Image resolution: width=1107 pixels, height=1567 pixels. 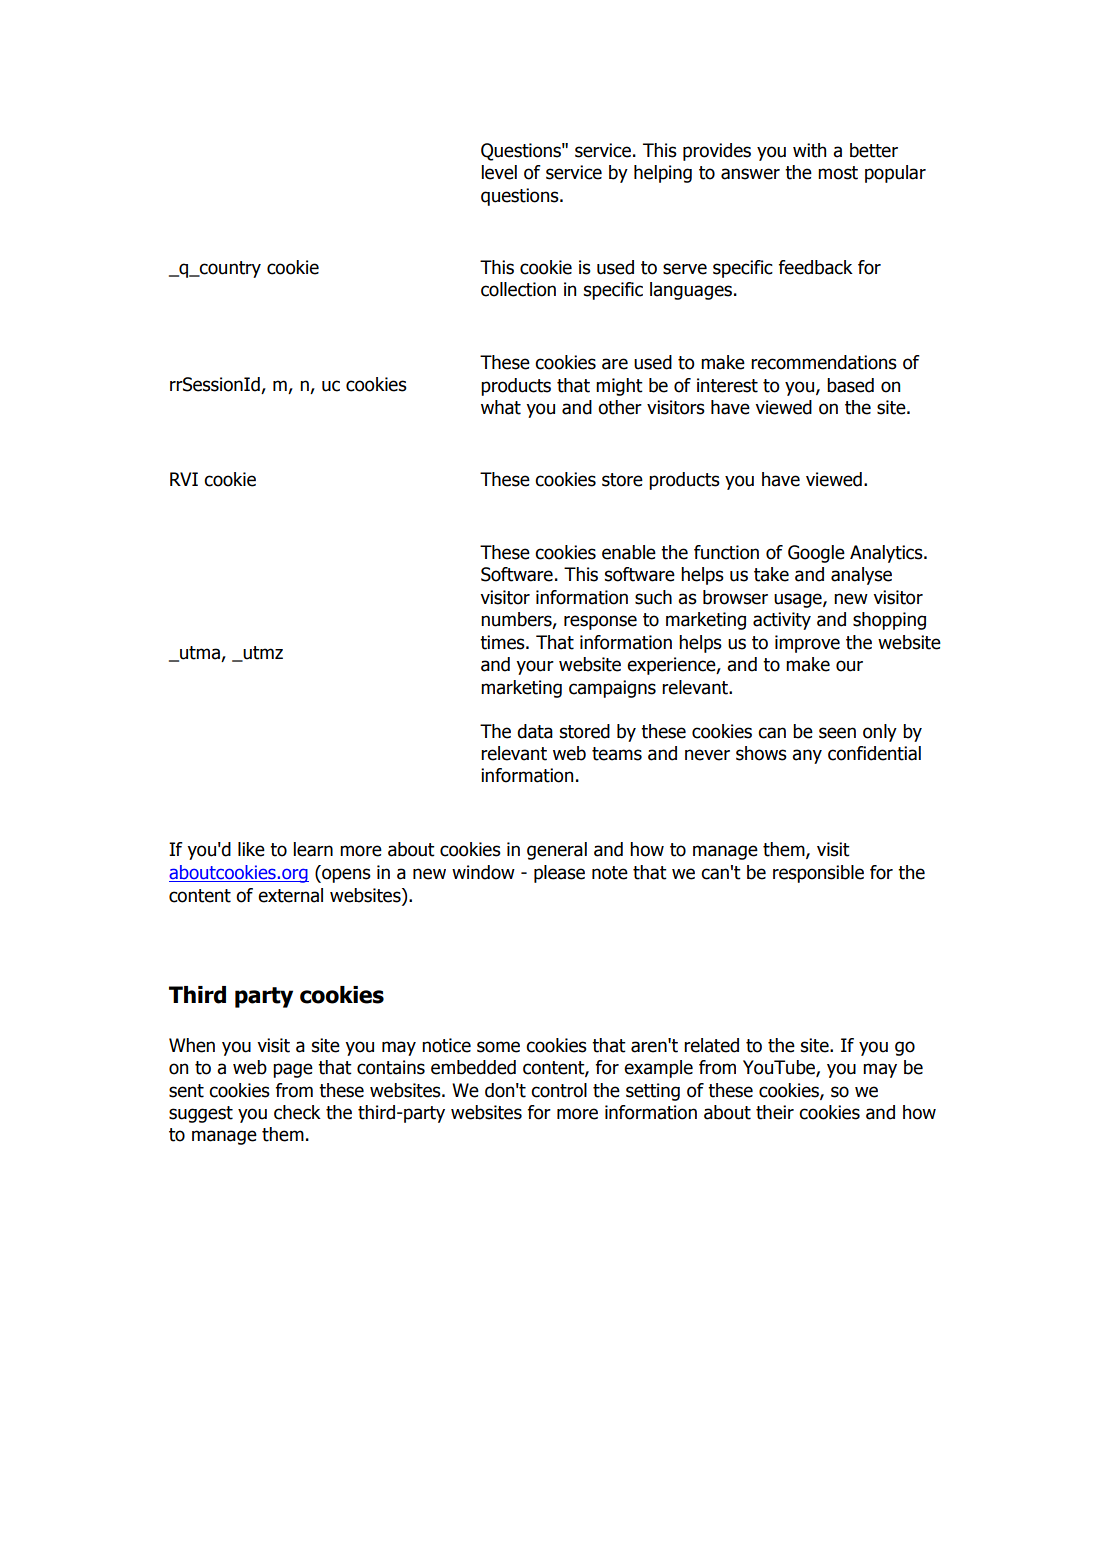 I want to click on please, so click(x=559, y=874).
